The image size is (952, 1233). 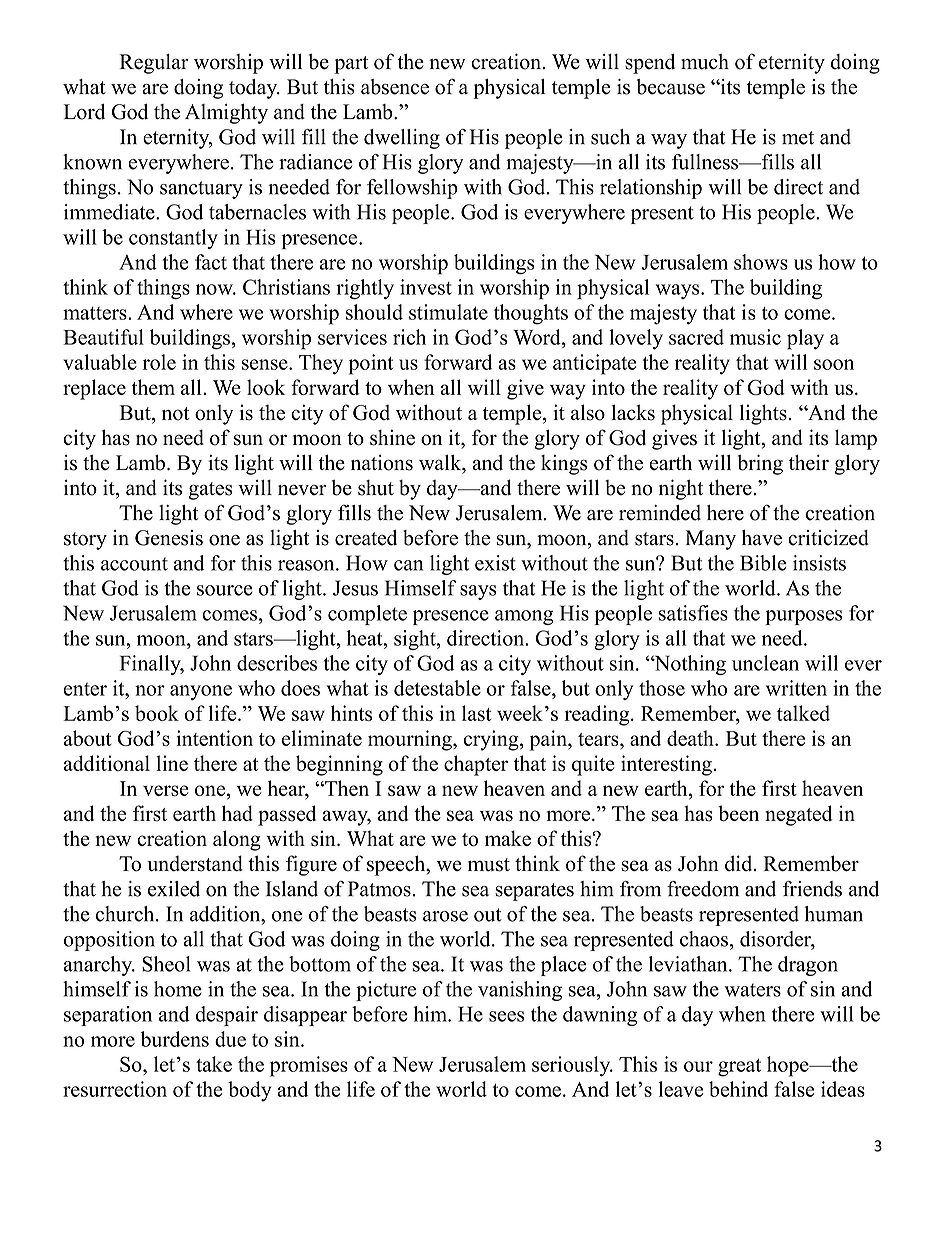 I want to click on burdens, so click(x=174, y=1039).
